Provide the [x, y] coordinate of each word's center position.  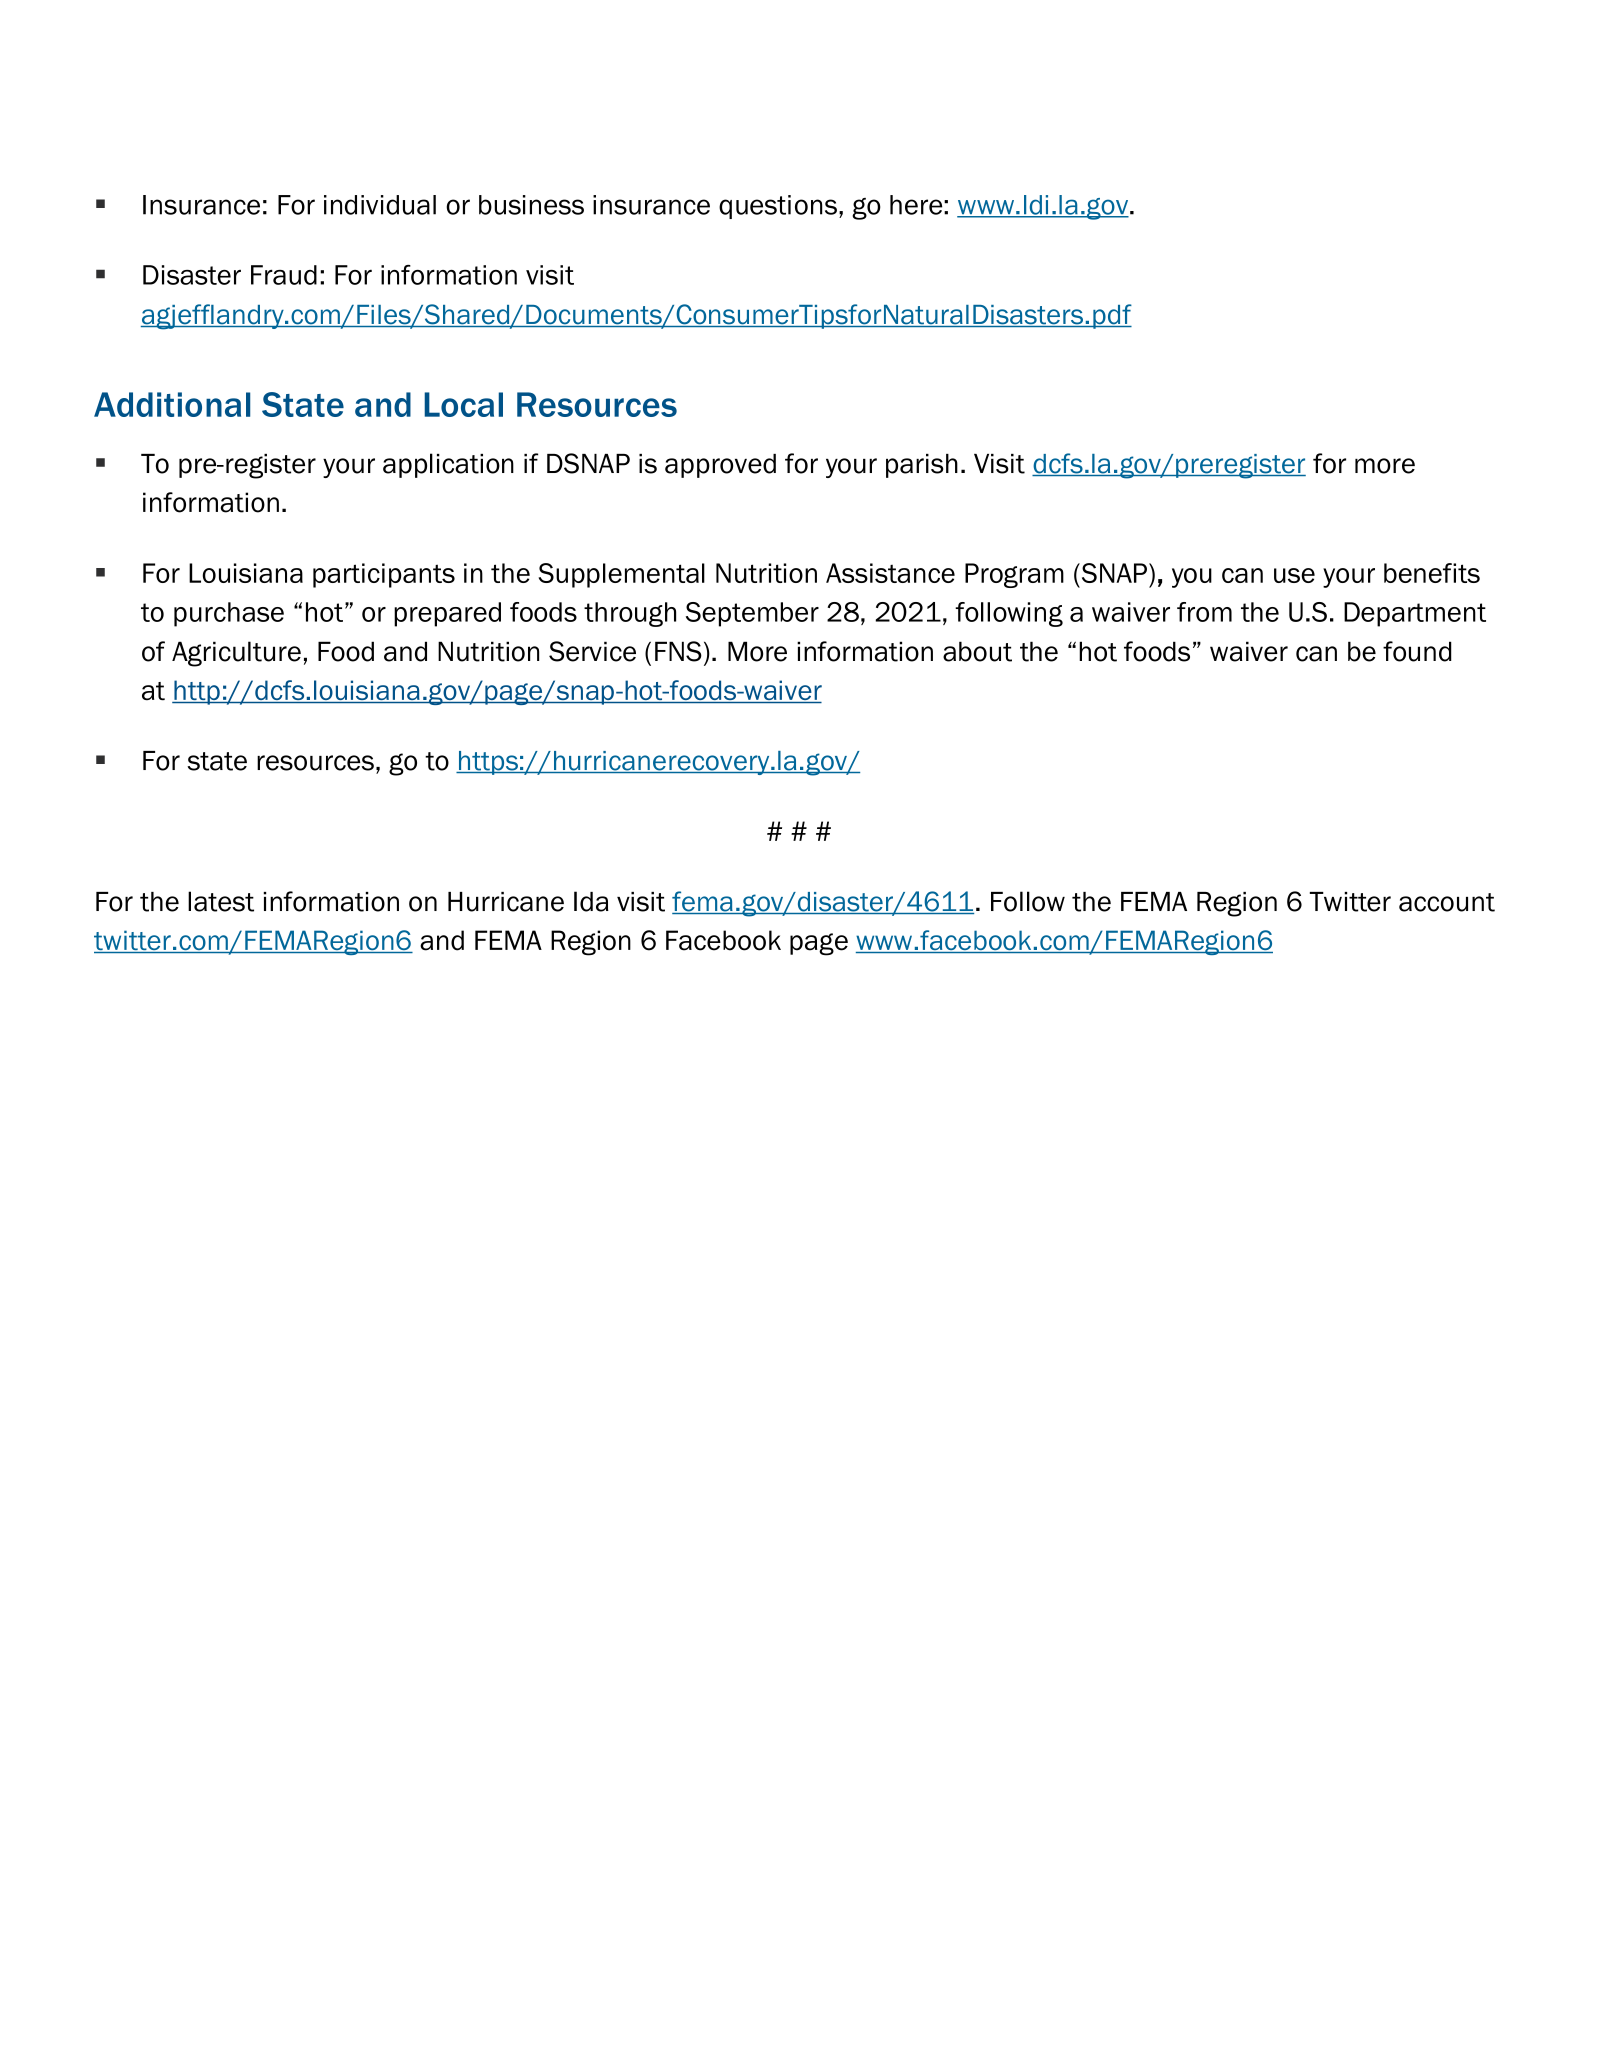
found [1417, 651]
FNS [678, 651]
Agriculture [236, 654]
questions [778, 207]
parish [922, 466]
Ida [591, 901]
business [531, 205]
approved [720, 466]
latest [221, 901]
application [448, 465]
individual [380, 205]
